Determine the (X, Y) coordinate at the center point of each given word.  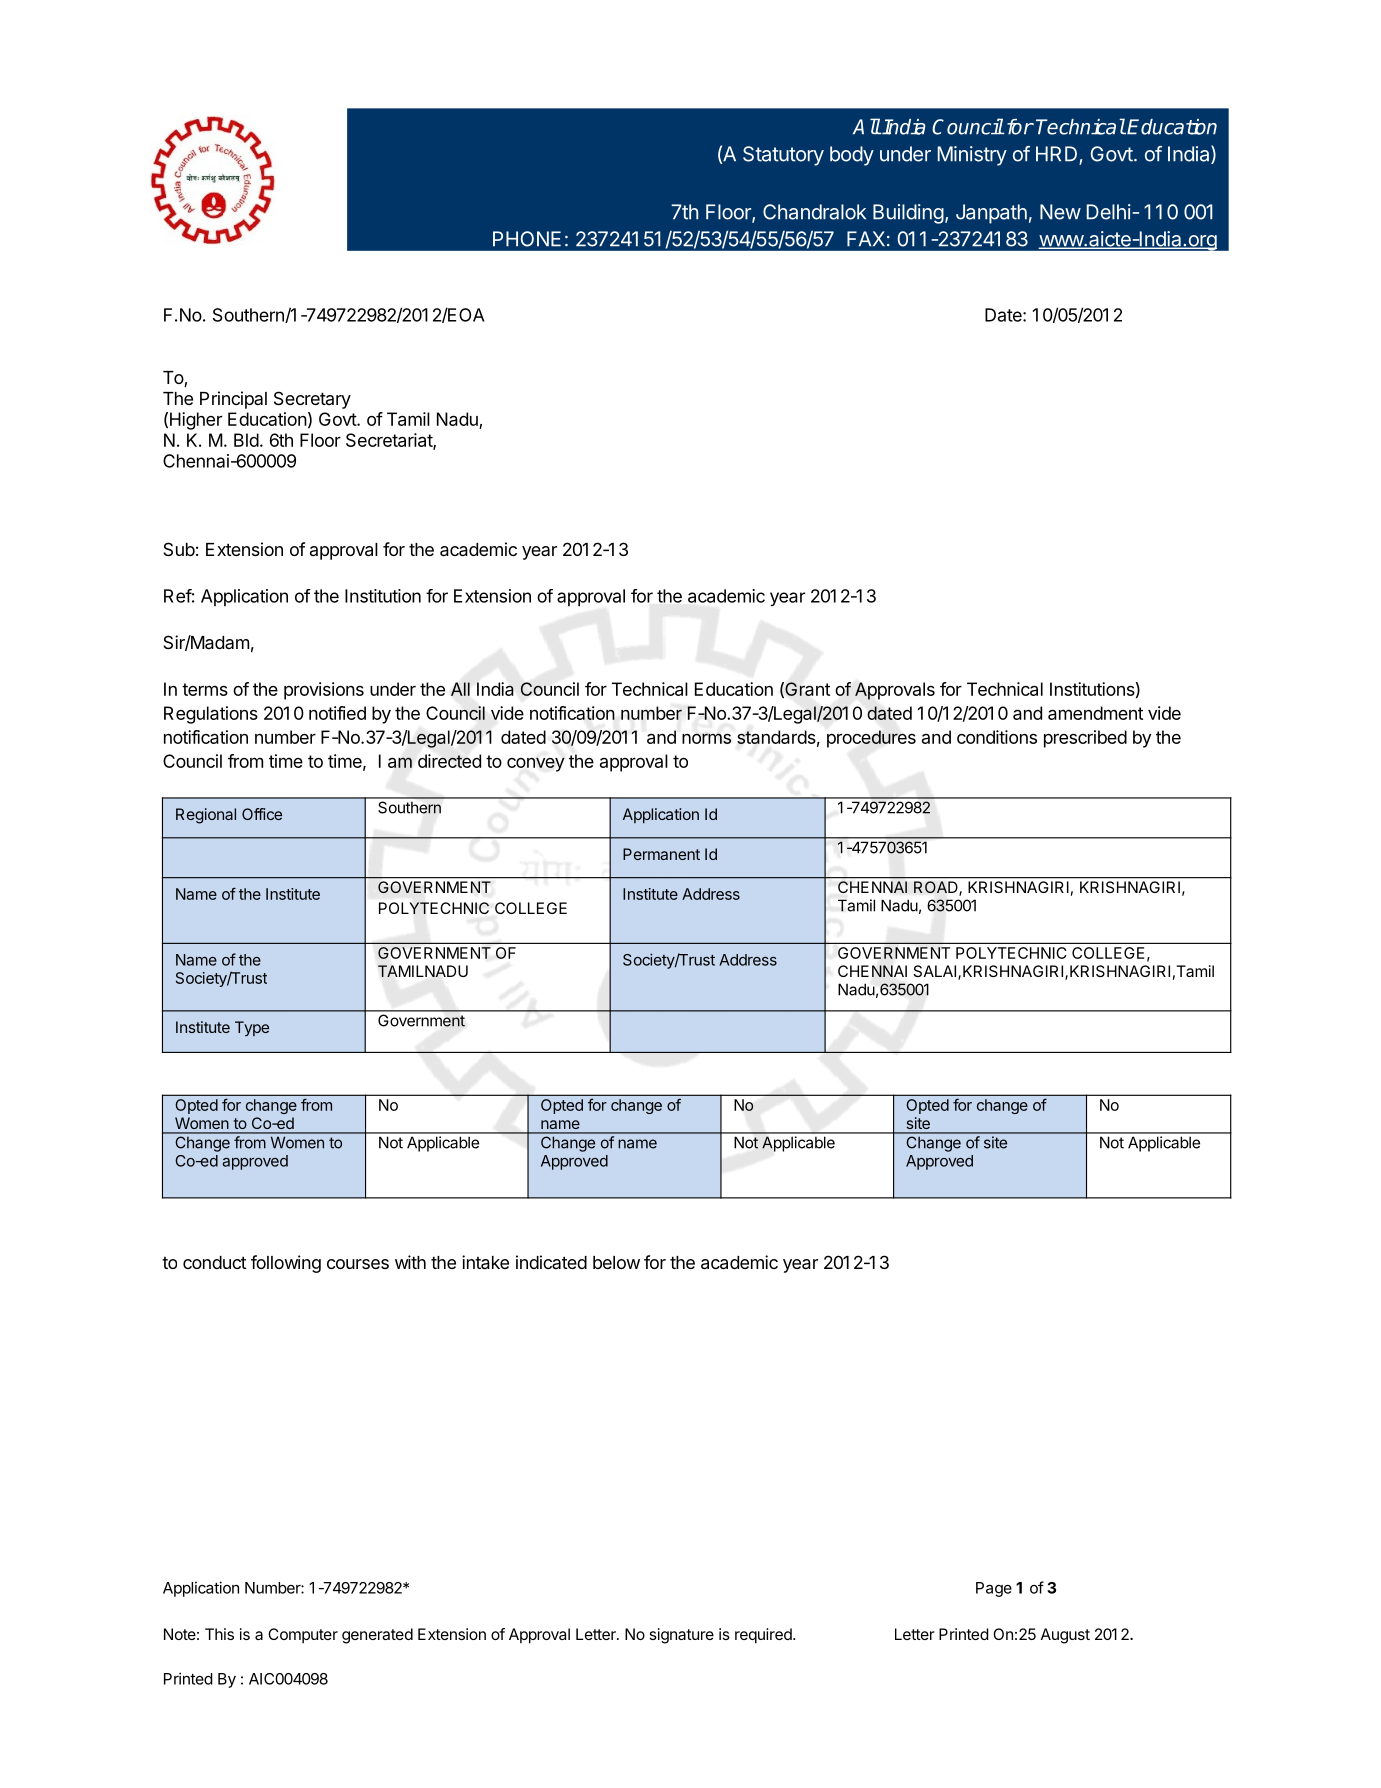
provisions (324, 691)
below (616, 1262)
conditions (997, 737)
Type (252, 1028)
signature (682, 1636)
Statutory (783, 156)
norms (706, 738)
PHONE (527, 239)
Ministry (972, 156)
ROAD (937, 888)
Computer (303, 1635)
